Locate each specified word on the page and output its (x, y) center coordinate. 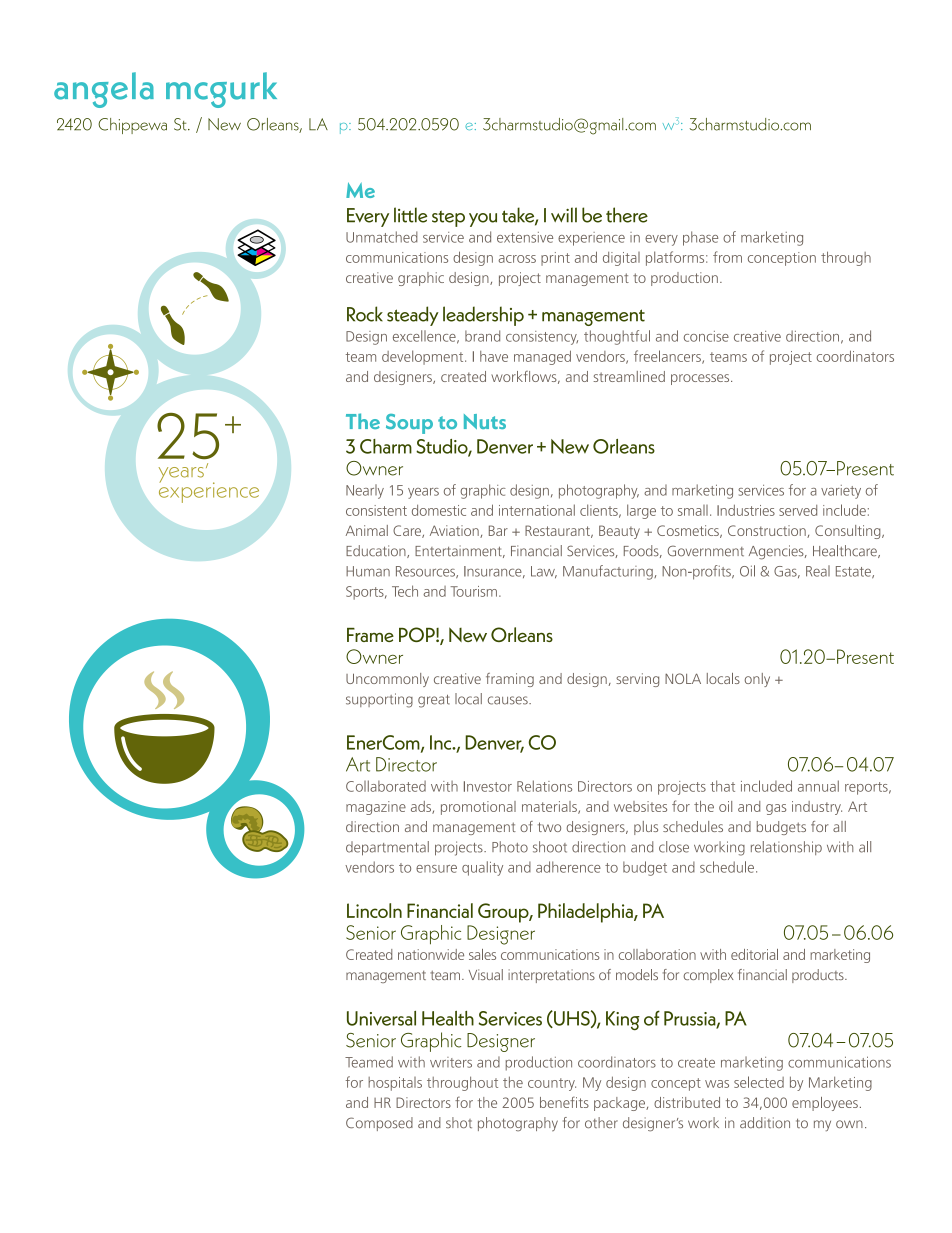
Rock (365, 314)
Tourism (473, 591)
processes (701, 379)
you (483, 220)
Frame (370, 635)
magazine (376, 808)
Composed (379, 1124)
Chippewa (132, 126)
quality (482, 868)
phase (700, 238)
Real (818, 571)
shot (459, 1122)
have (494, 356)
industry (817, 808)
